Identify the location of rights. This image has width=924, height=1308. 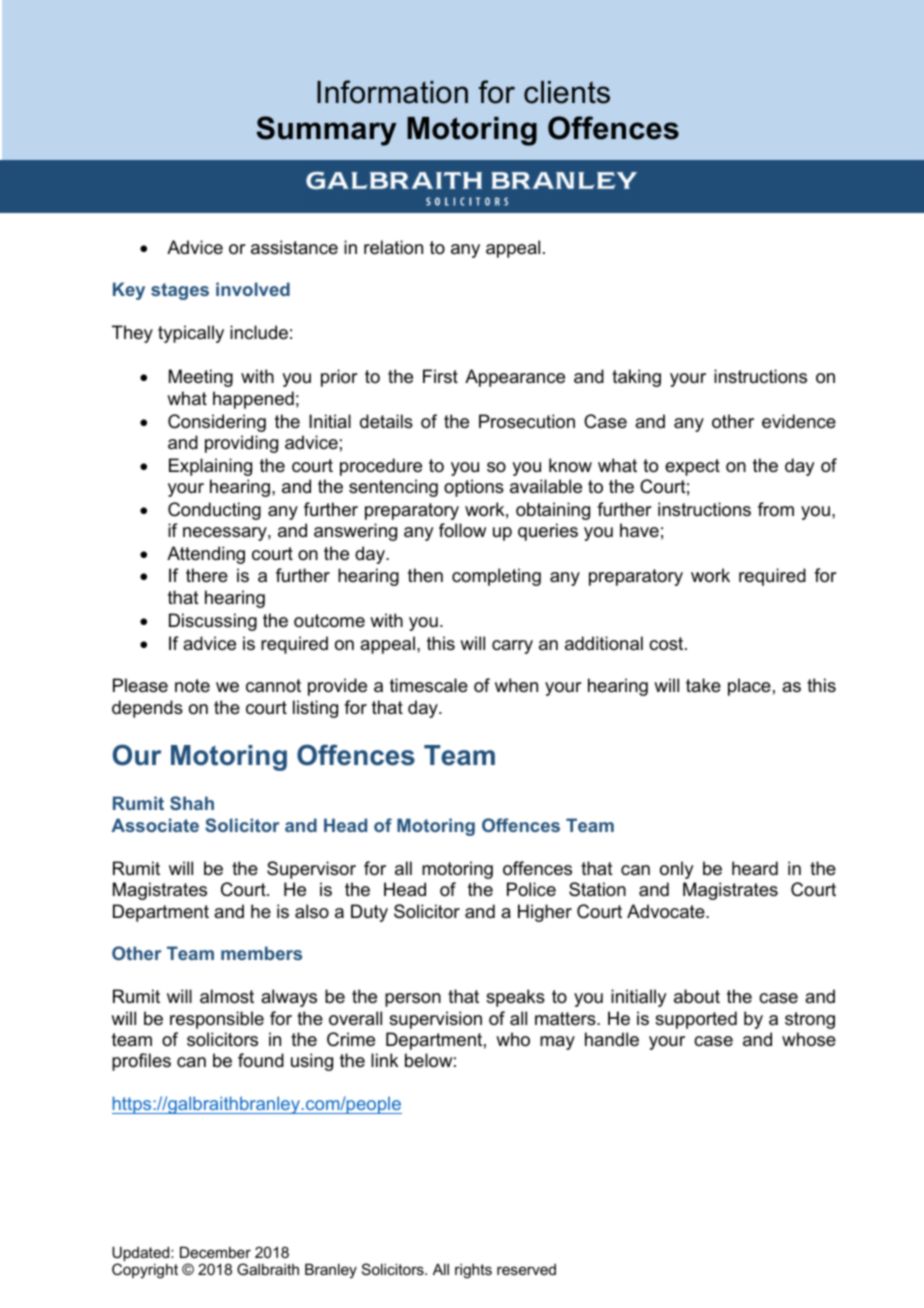
(473, 1271).
